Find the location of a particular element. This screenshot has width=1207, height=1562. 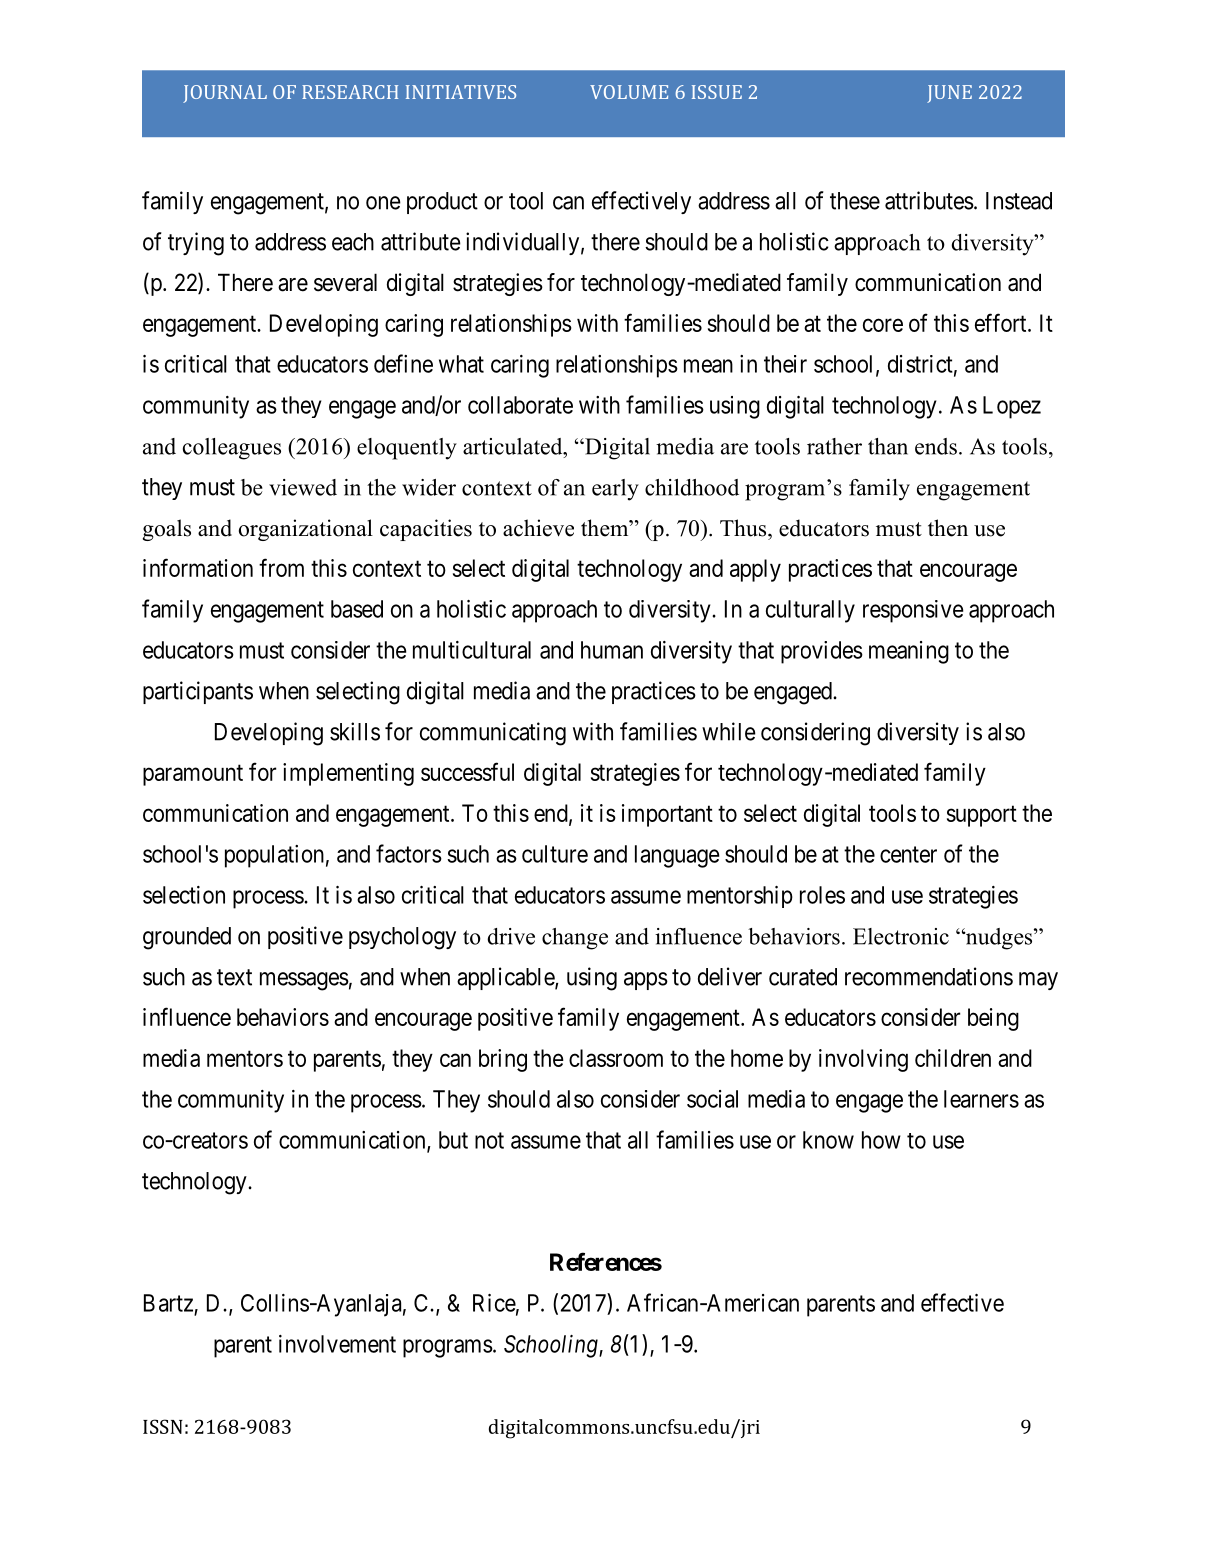

JUNE is located at coordinates (949, 94).
